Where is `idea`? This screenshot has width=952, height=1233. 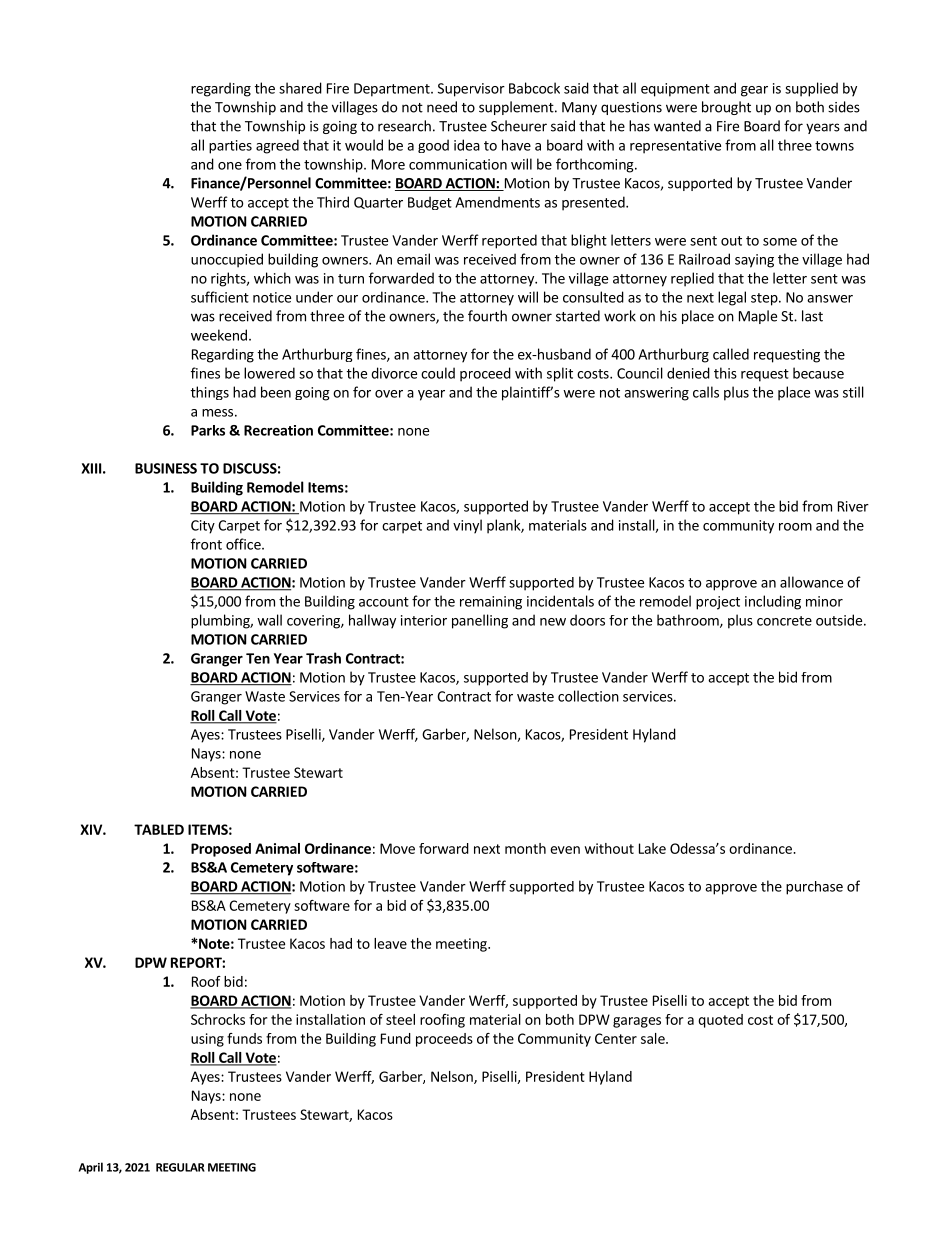
idea is located at coordinates (467, 145).
